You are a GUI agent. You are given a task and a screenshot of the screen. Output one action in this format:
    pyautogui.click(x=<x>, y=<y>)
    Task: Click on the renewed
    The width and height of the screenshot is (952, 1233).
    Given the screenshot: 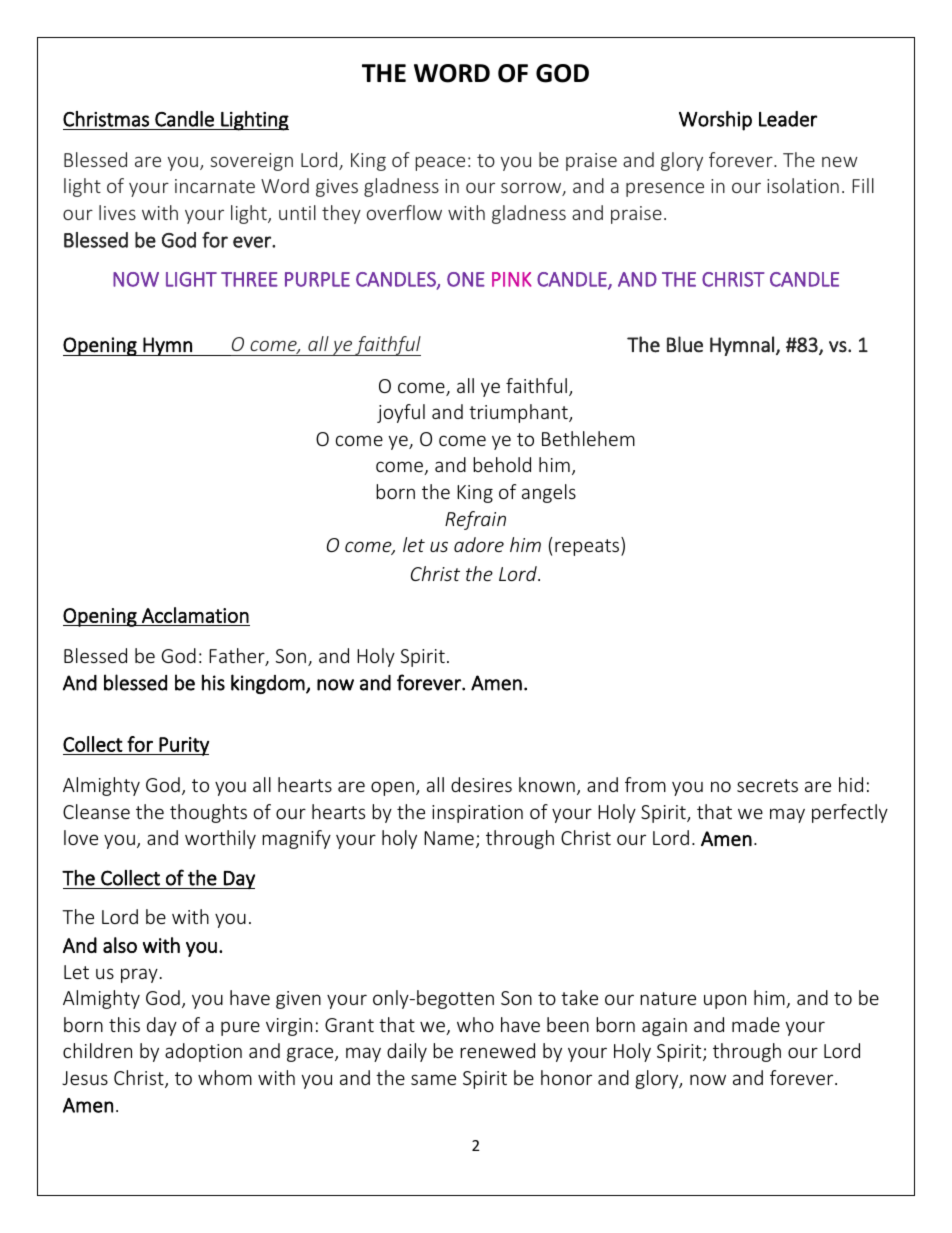 What is the action you would take?
    pyautogui.click(x=497, y=1050)
